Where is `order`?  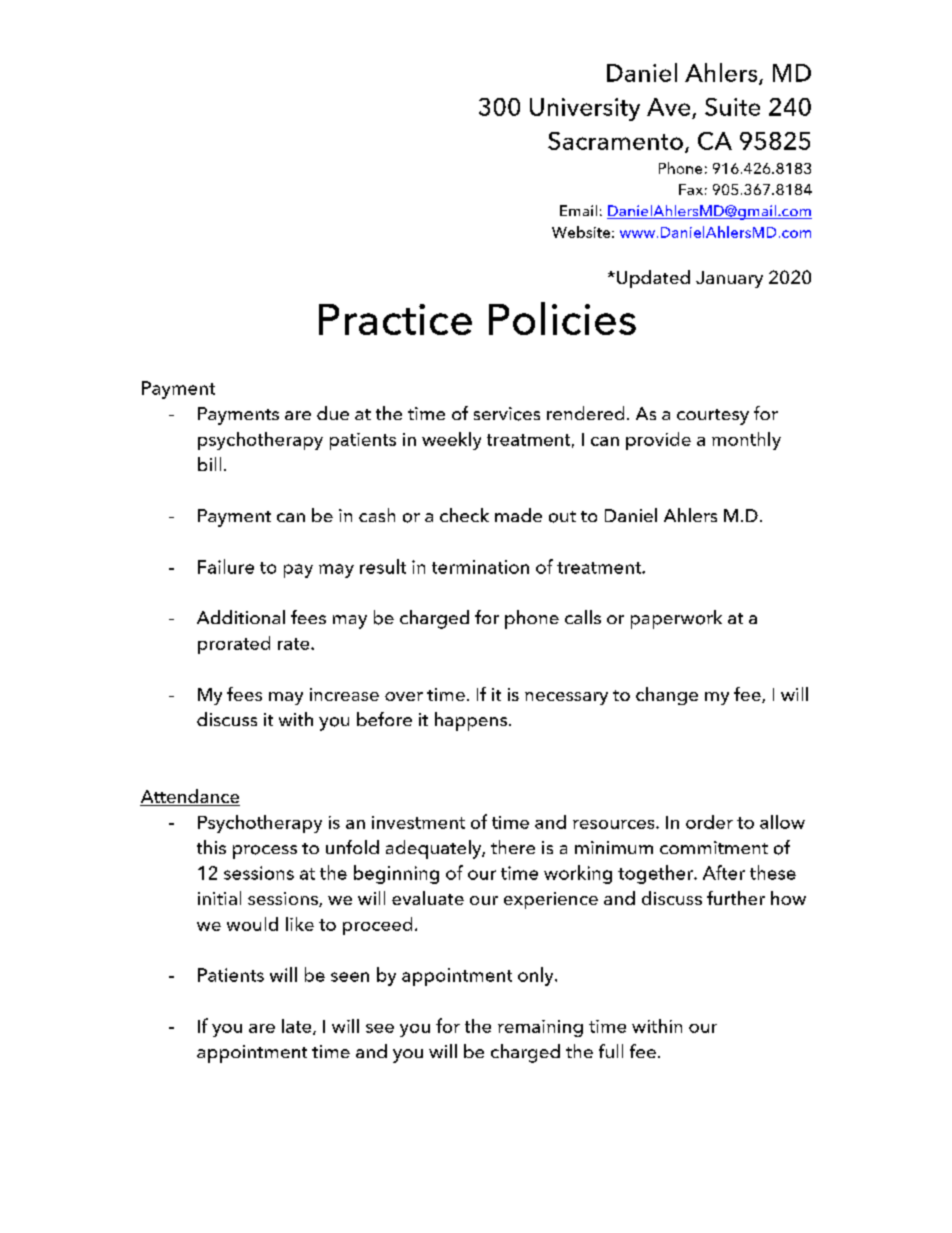 order is located at coordinates (709, 822).
